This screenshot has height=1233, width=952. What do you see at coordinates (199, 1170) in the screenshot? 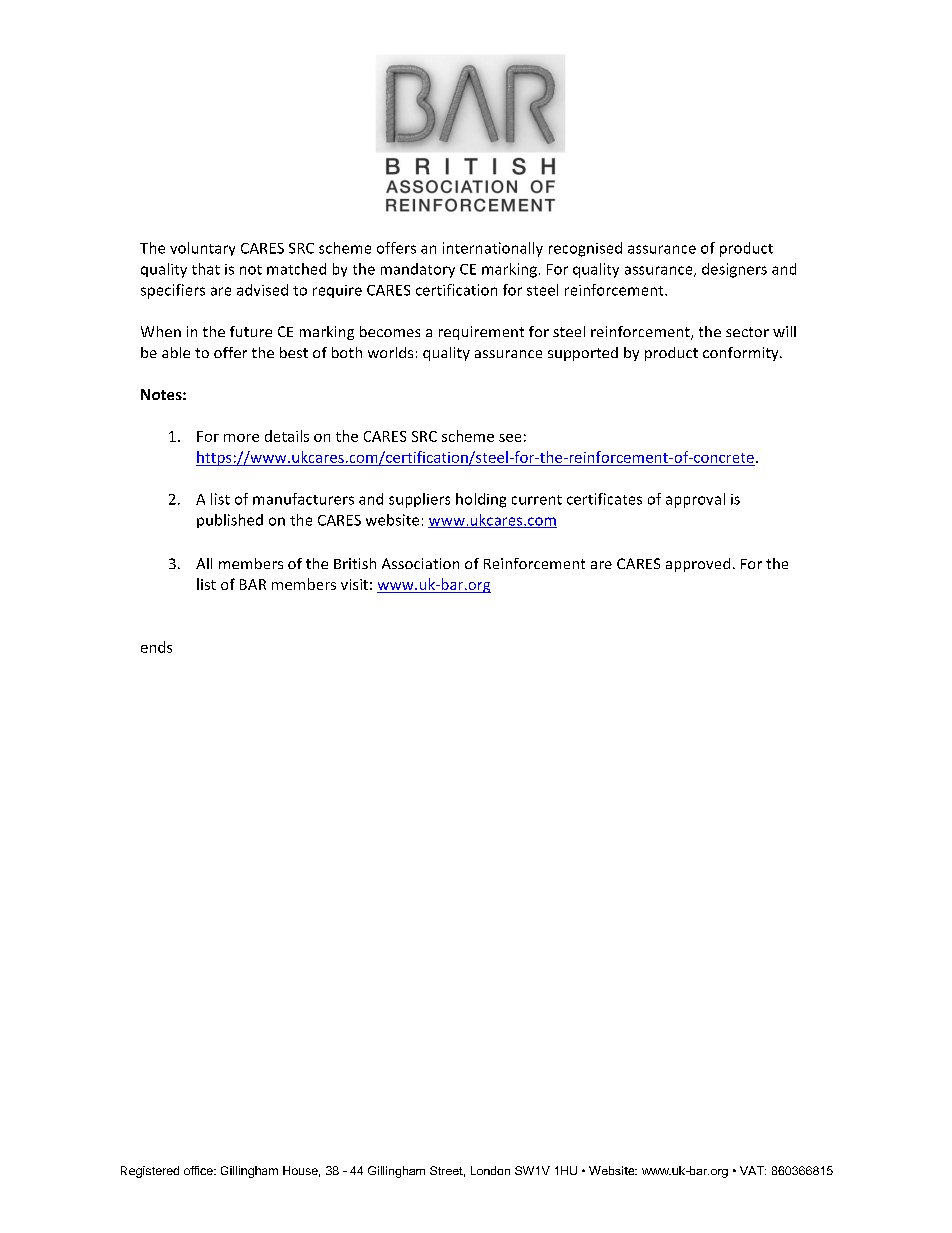
I see `office` at bounding box center [199, 1170].
